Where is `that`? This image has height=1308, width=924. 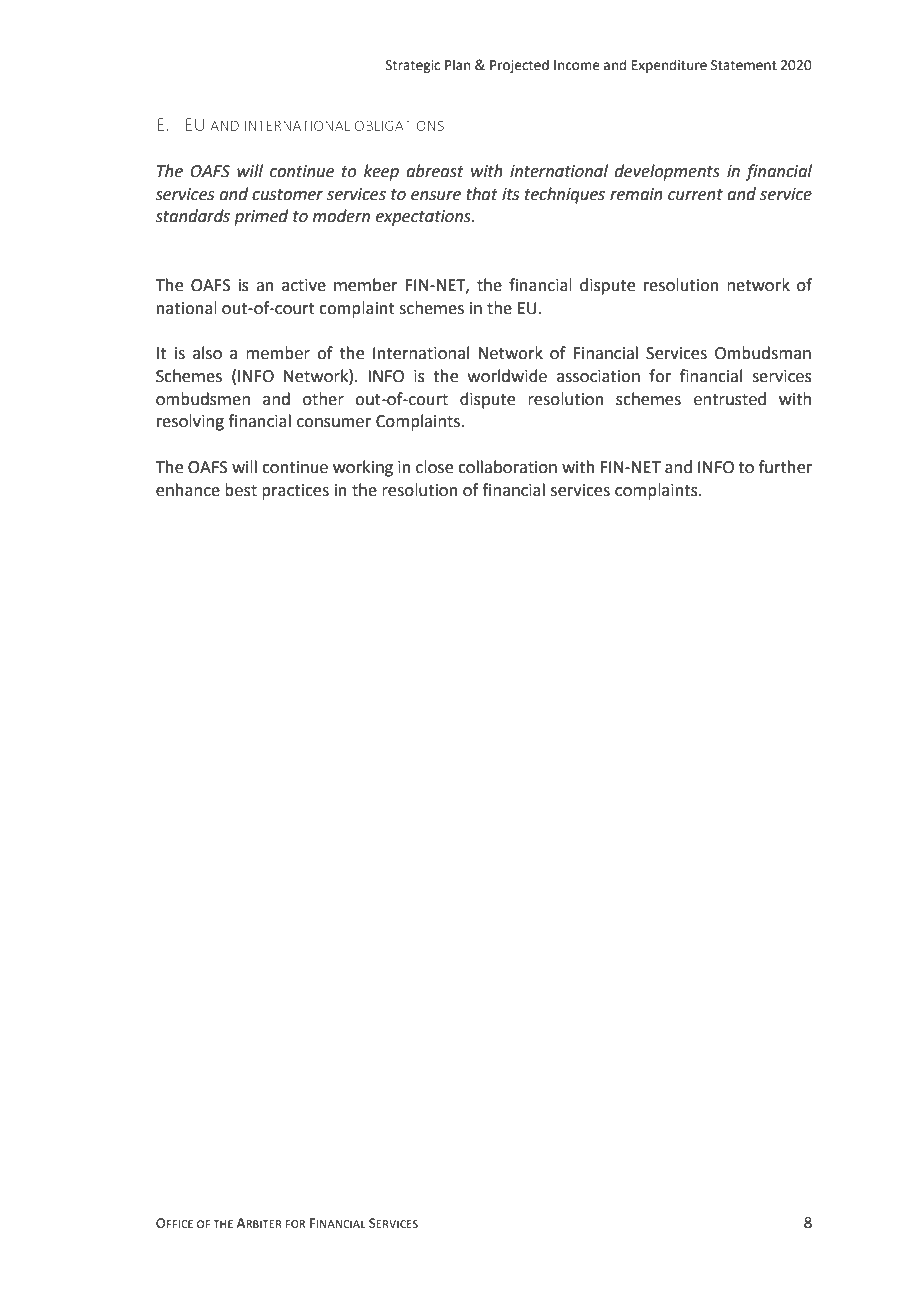 that is located at coordinates (482, 194).
